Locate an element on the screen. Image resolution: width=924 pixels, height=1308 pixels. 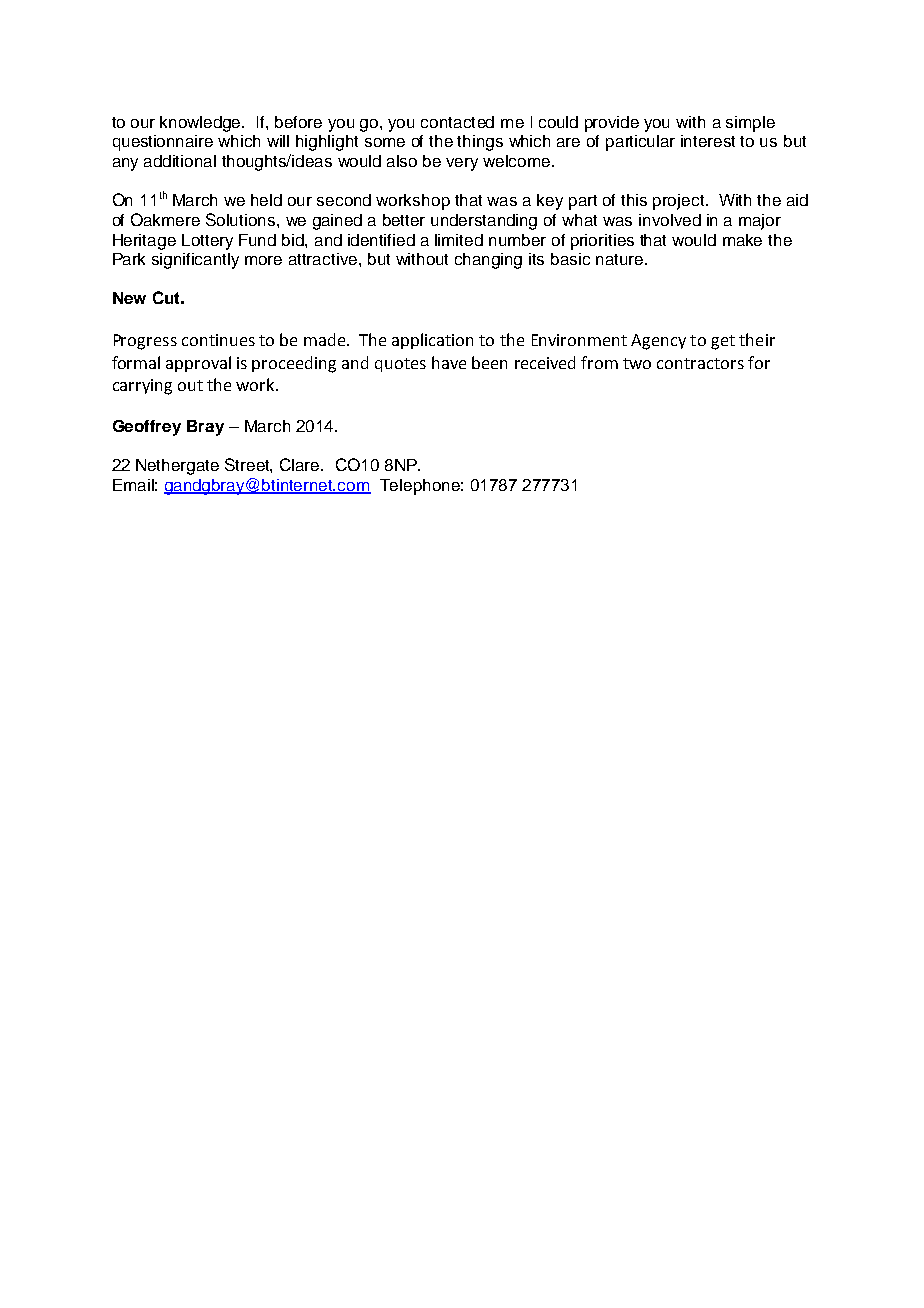
knowledge is located at coordinates (202, 124).
